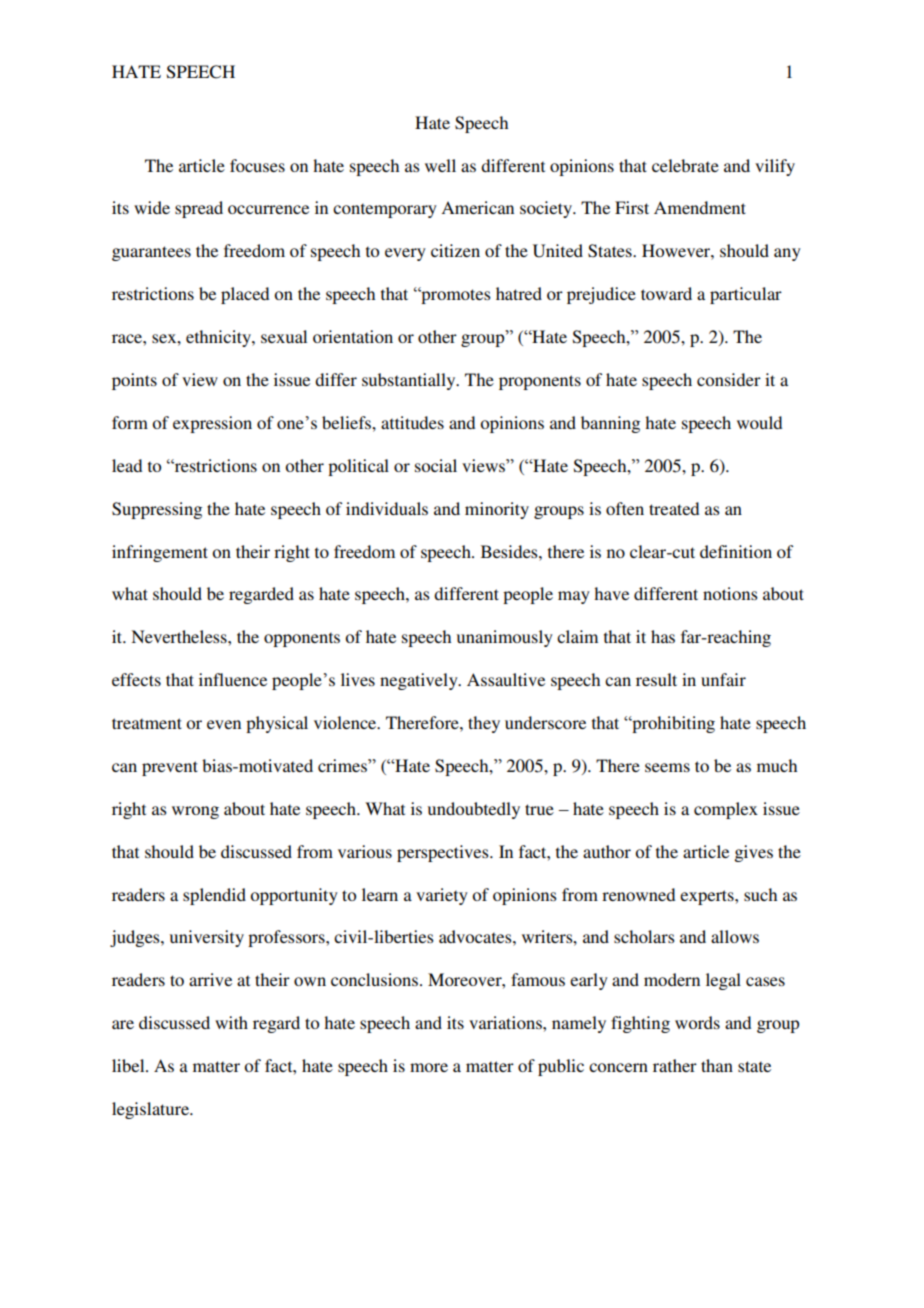 The height and width of the image is (1308, 924). What do you see at coordinates (510, 551) in the image?
I see `Besides` at bounding box center [510, 551].
